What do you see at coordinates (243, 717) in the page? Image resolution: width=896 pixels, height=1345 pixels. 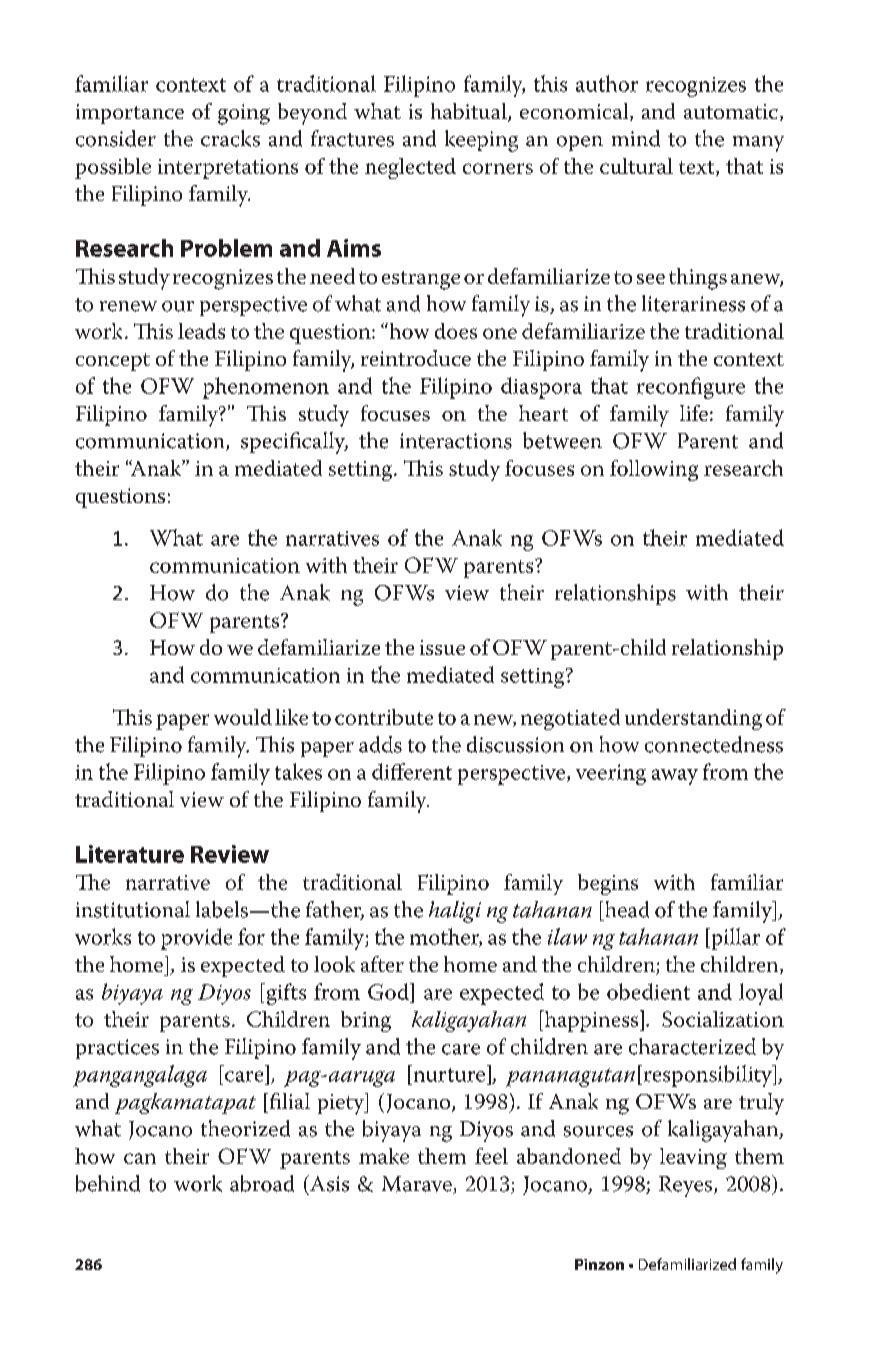 I see `would` at bounding box center [243, 717].
